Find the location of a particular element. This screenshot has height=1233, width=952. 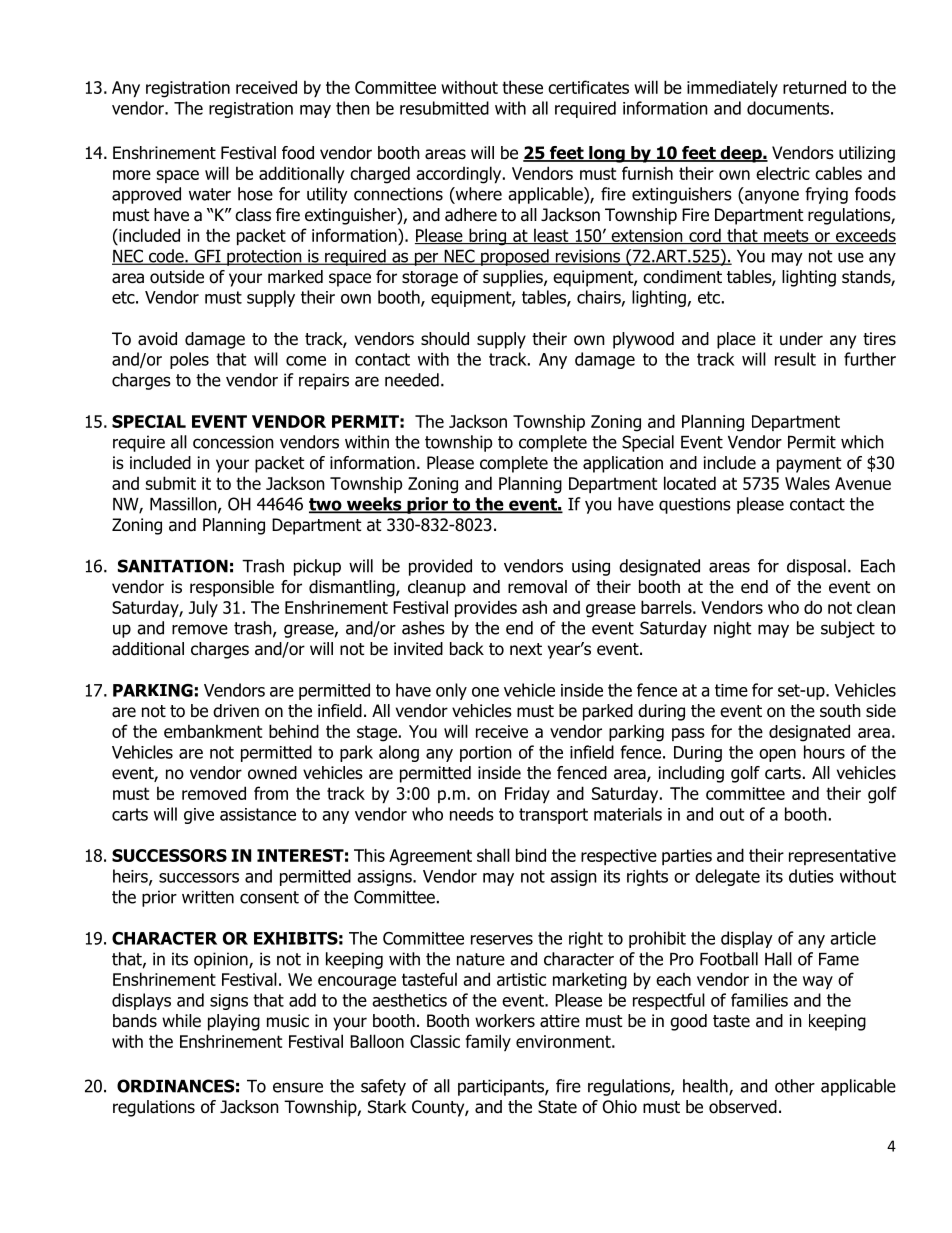

water is located at coordinates (210, 194).
